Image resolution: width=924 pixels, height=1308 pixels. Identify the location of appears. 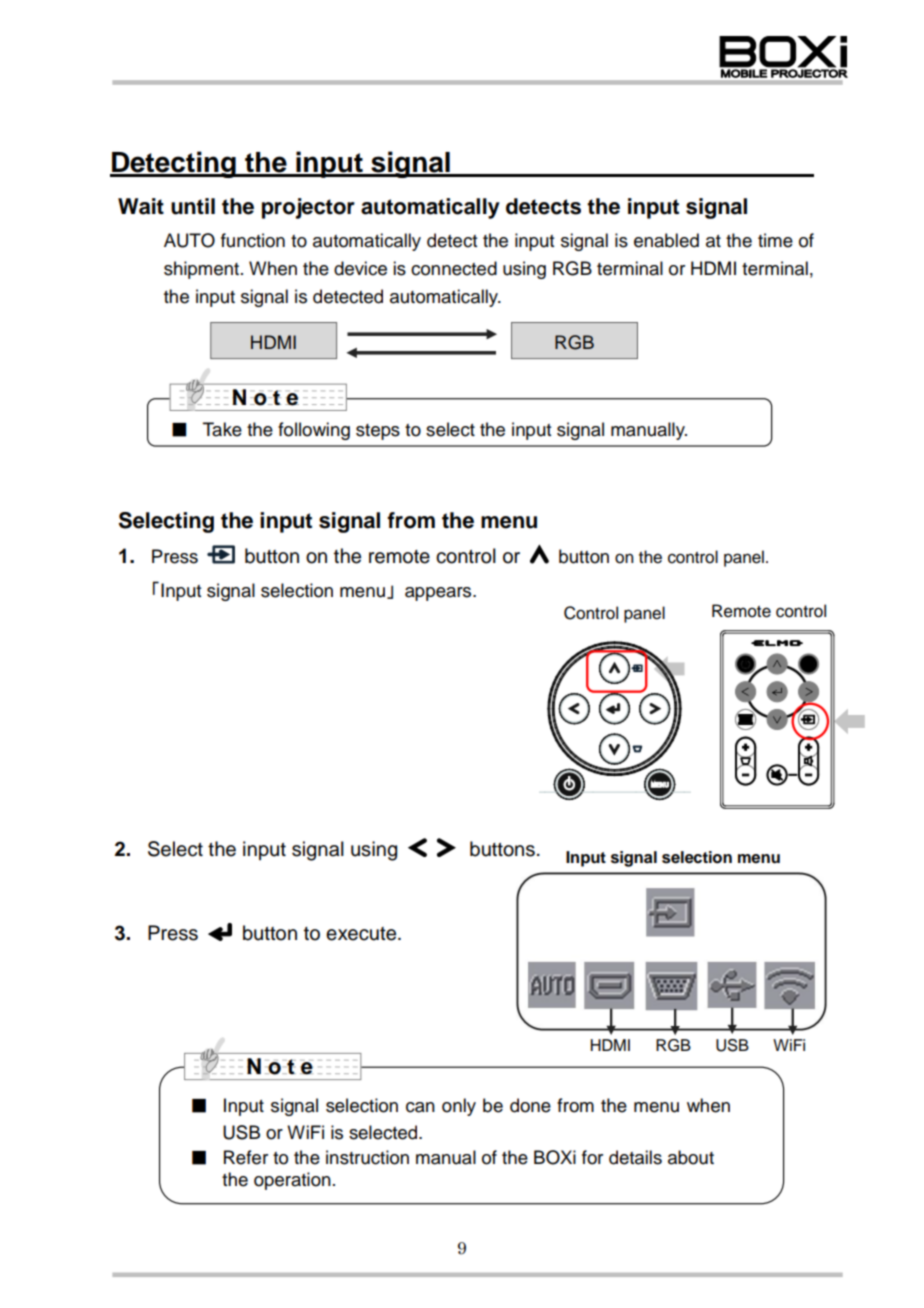
(439, 594).
